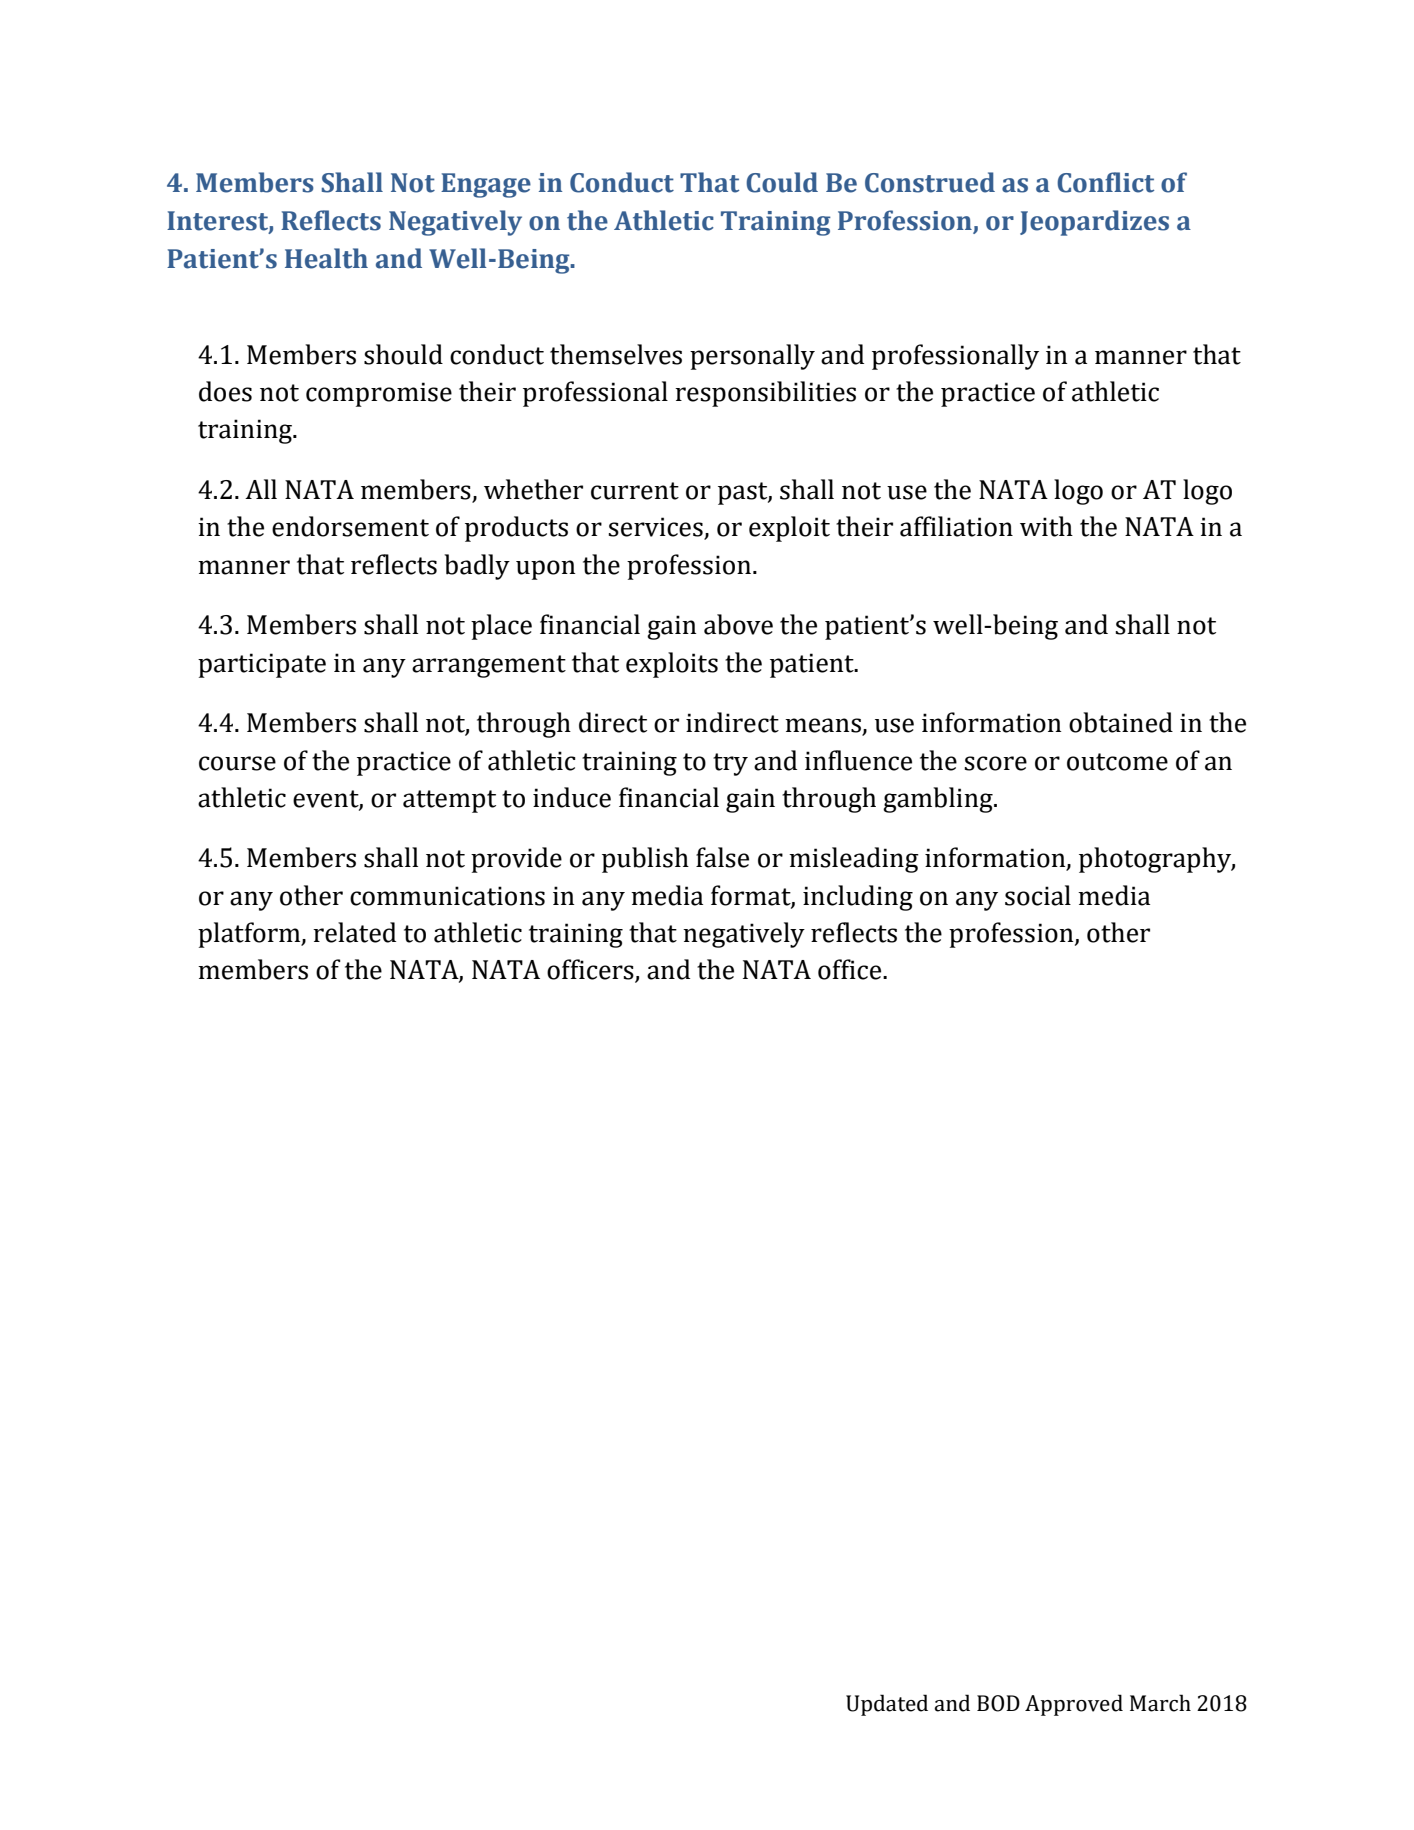  I want to click on endorsement, so click(350, 526).
